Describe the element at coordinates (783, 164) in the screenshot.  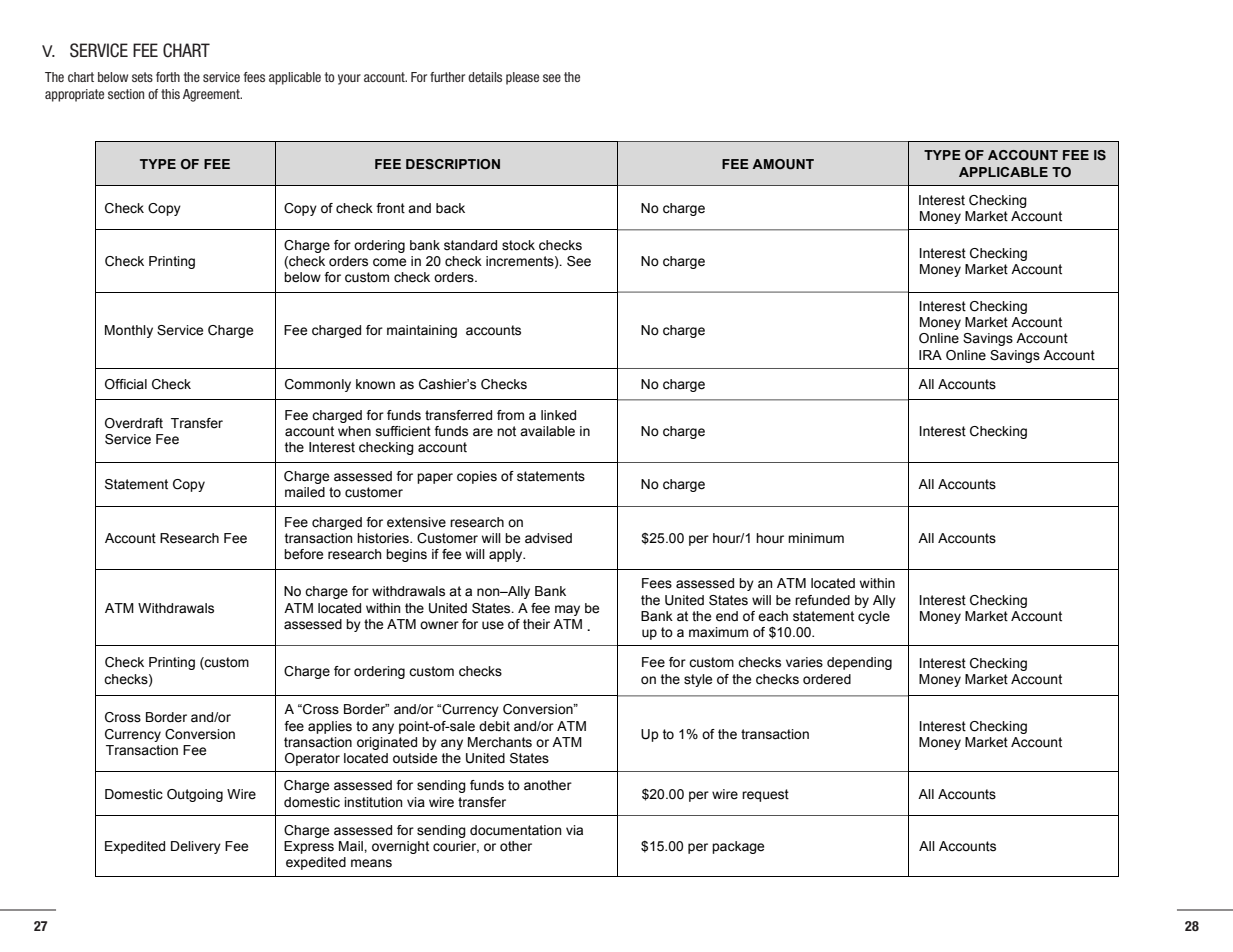
I see `AMOUNT` at that location.
